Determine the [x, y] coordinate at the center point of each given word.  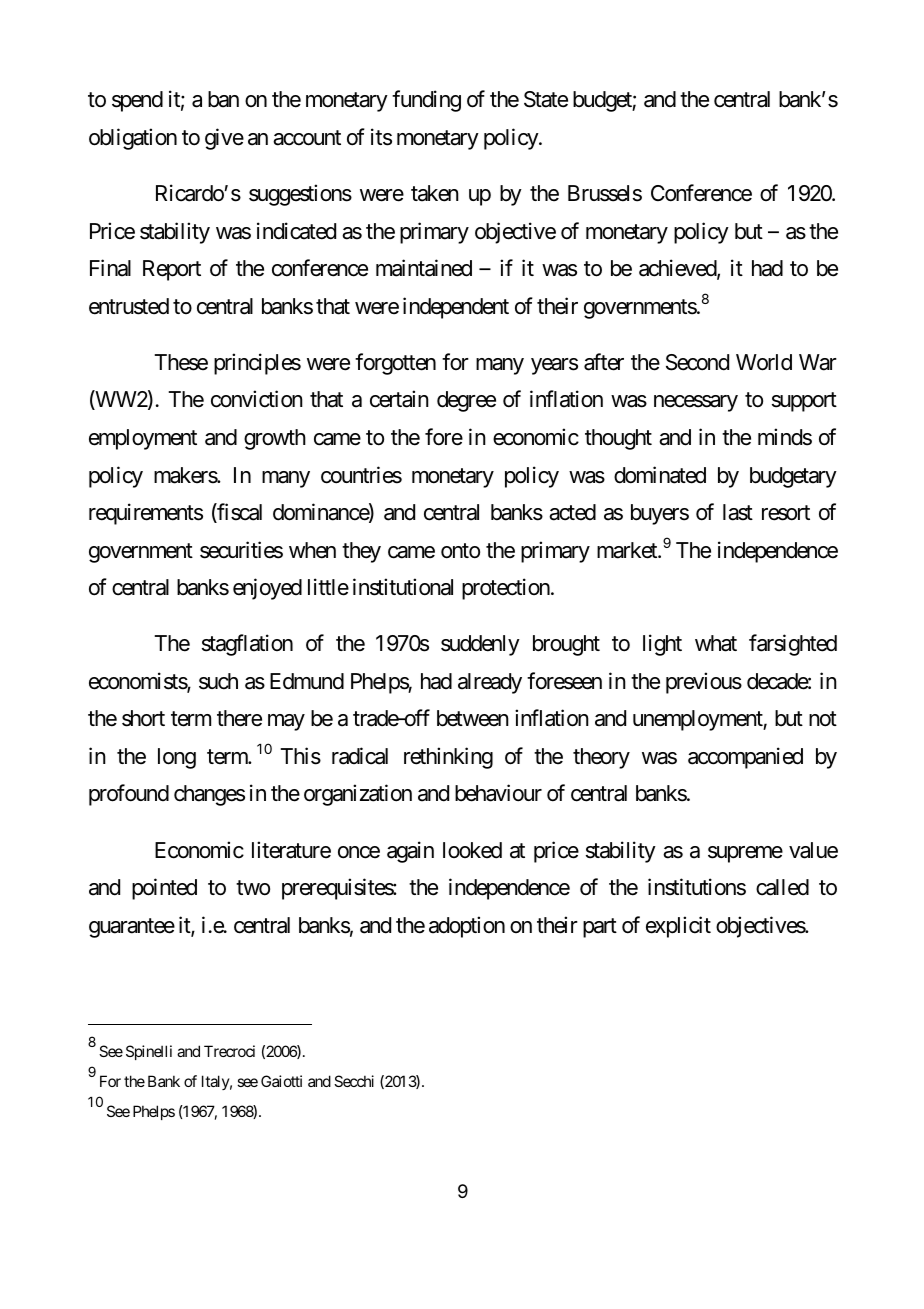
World [764, 362]
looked [472, 850]
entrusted [129, 306]
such [218, 681]
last [738, 512]
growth [275, 439]
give [224, 139]
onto [460, 551]
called [782, 887]
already [490, 683]
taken [435, 193]
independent [456, 308]
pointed [164, 889]
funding [426, 101]
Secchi [354, 1081]
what [716, 643]
